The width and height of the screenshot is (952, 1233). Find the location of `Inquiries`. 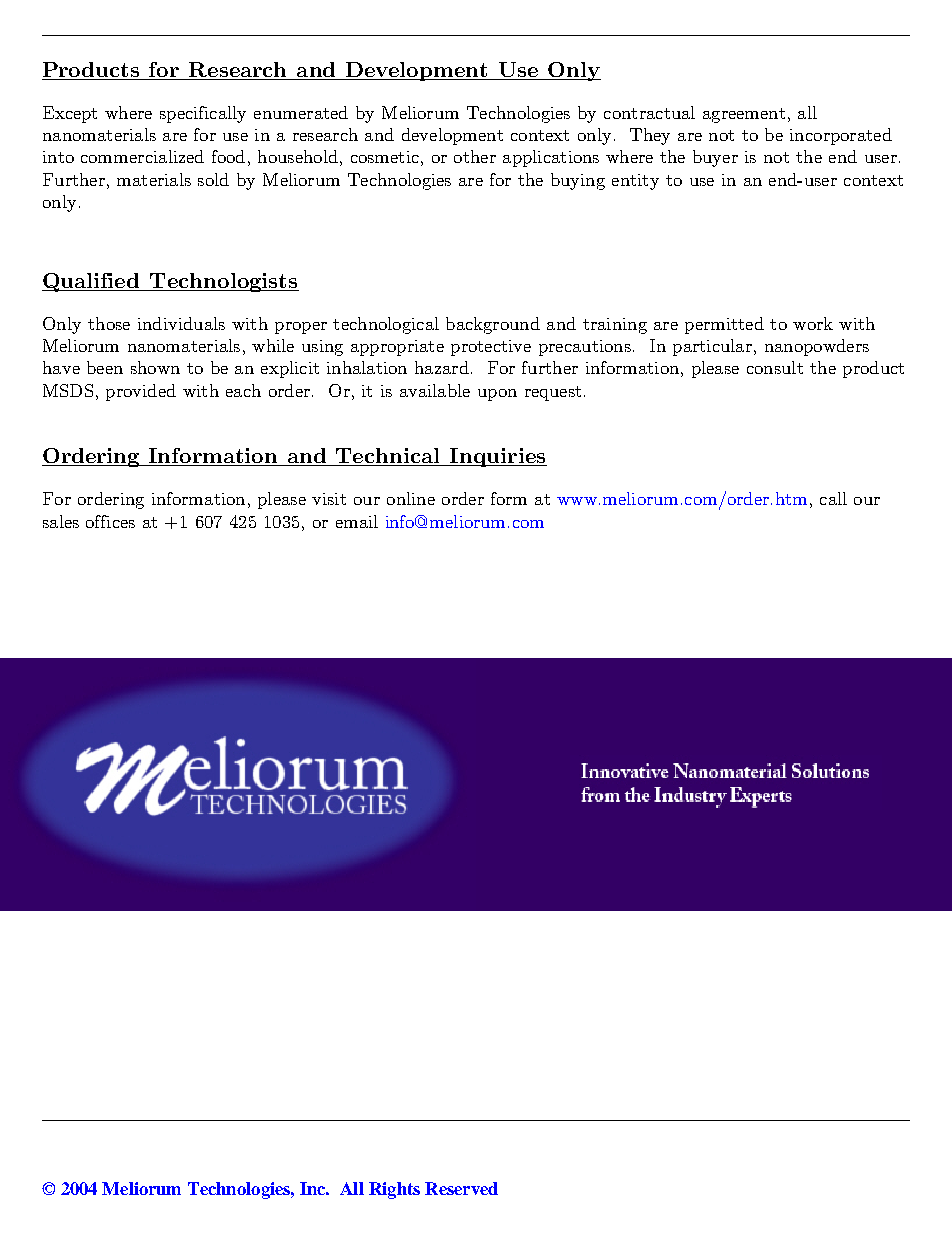

Inquiries is located at coordinates (497, 457).
